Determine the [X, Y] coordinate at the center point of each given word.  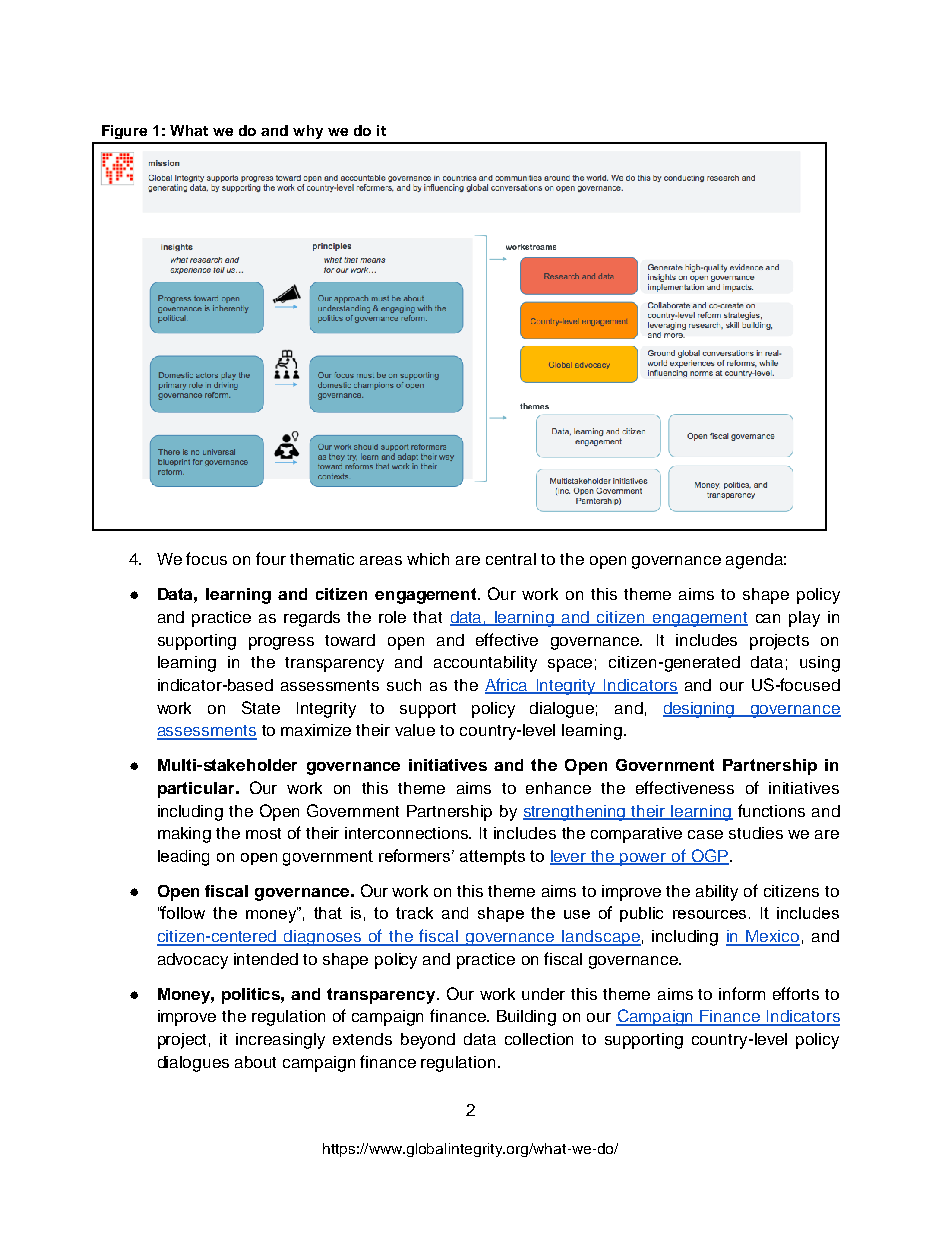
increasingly [280, 1041]
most [263, 833]
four [271, 558]
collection [539, 1039]
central [511, 559]
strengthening [575, 813]
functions [771, 810]
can [768, 618]
